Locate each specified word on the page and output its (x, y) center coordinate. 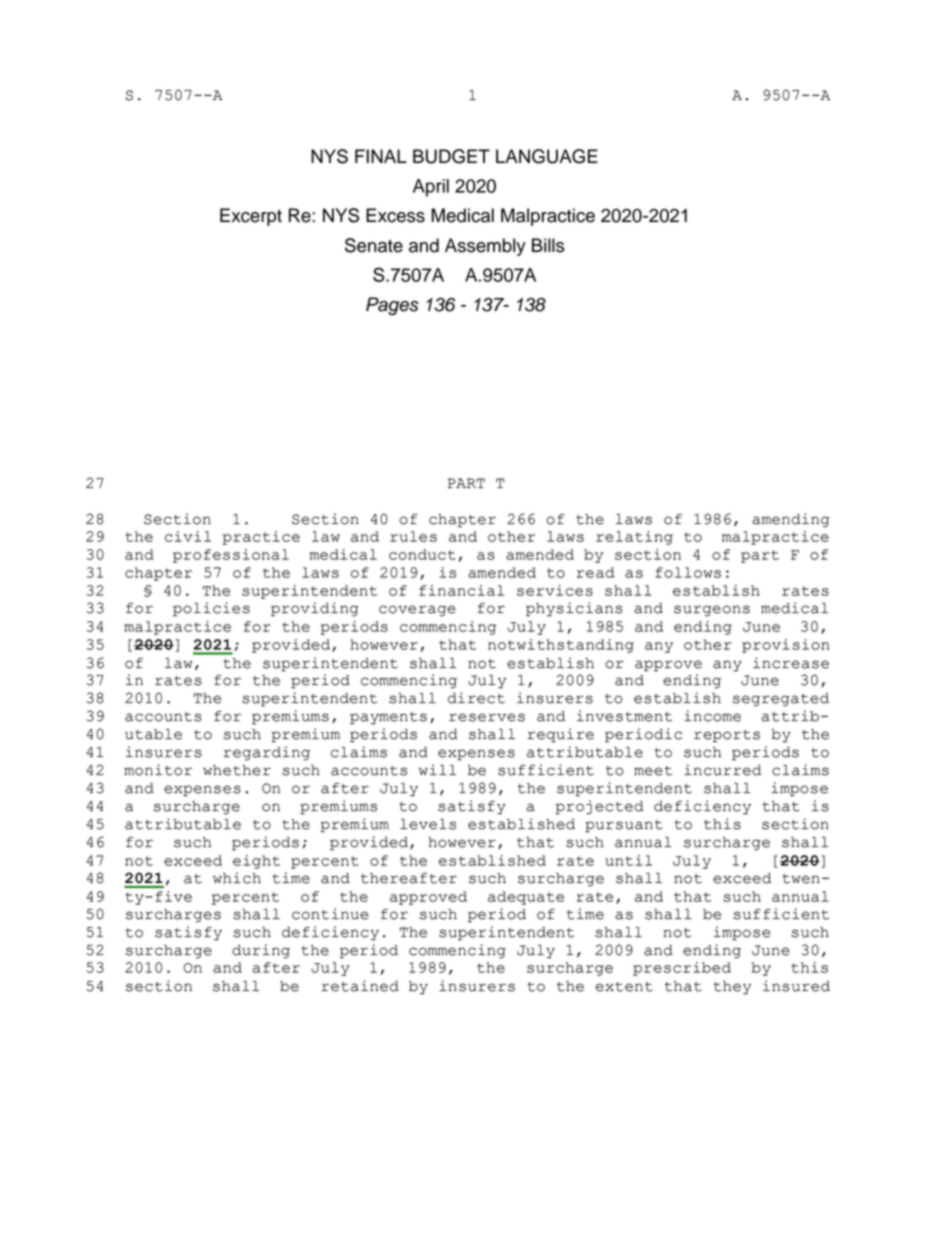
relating (634, 538)
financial (461, 590)
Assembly (485, 247)
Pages (392, 306)
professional (231, 556)
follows (688, 572)
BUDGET (451, 156)
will (437, 769)
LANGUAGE (547, 156)
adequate (526, 898)
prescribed (682, 969)
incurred (722, 770)
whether (237, 770)
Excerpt (251, 217)
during (261, 951)
